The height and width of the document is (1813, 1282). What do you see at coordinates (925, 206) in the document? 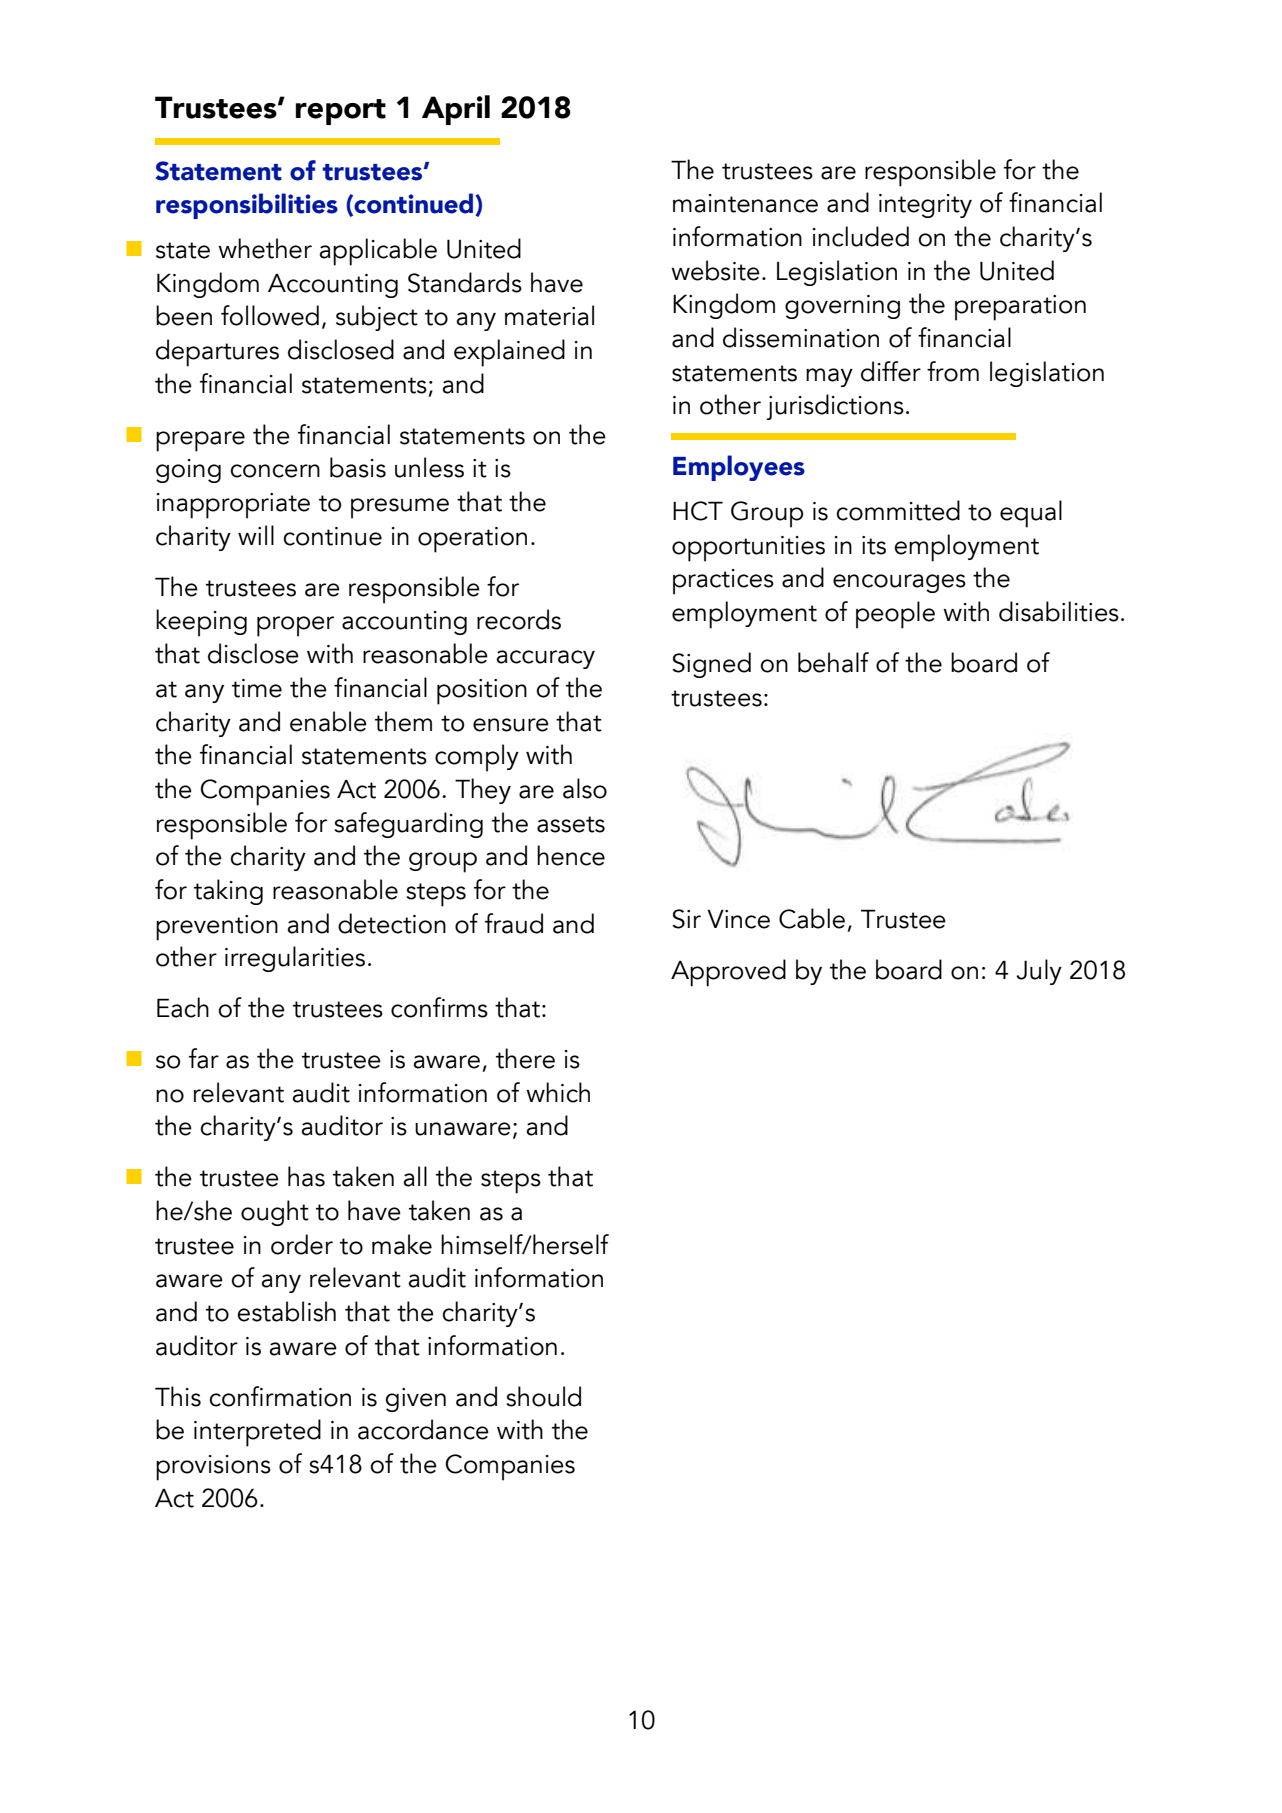
I see `integrity` at bounding box center [925, 206].
